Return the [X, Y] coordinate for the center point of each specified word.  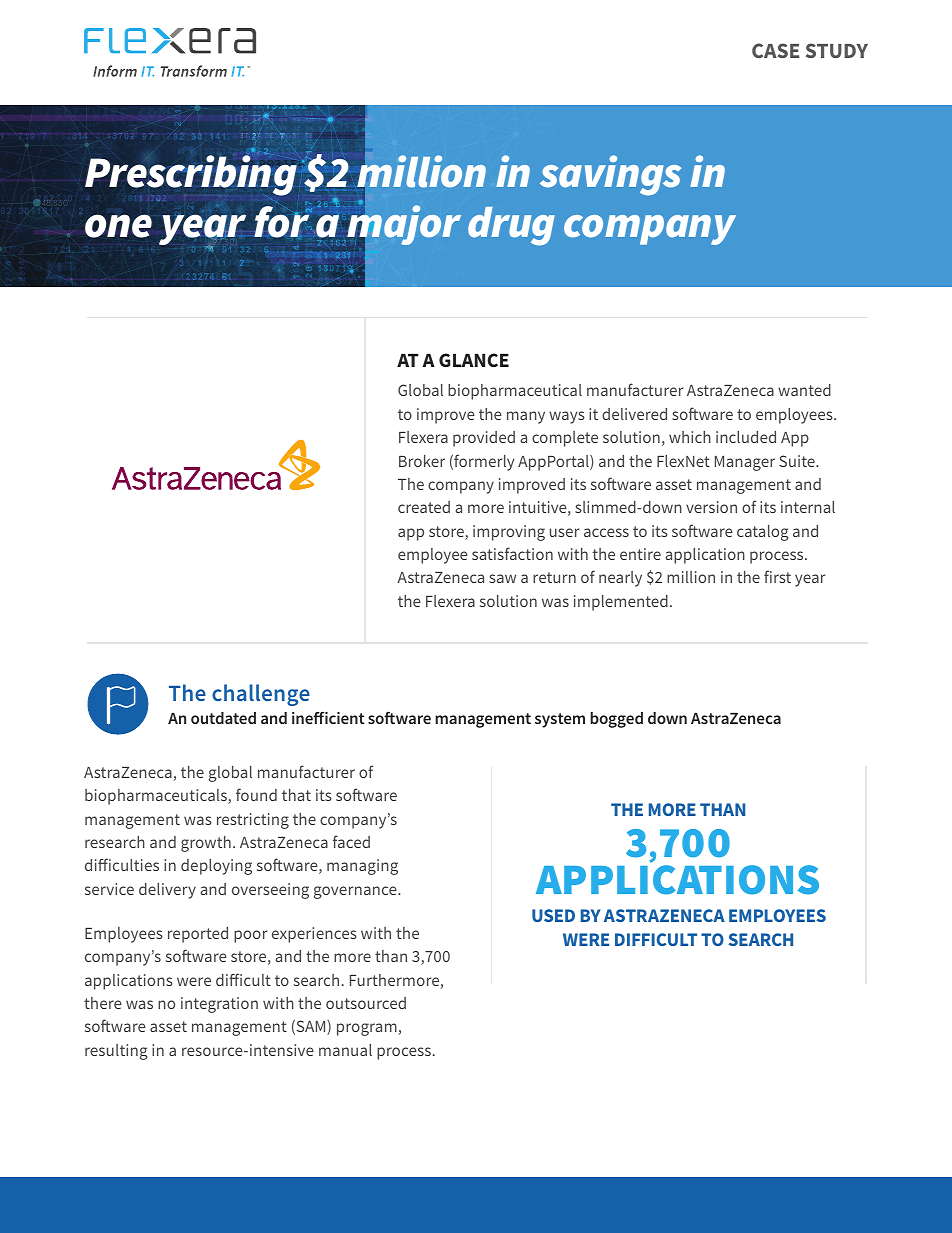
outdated [223, 718]
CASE [775, 50]
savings [610, 175]
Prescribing [191, 176]
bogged [616, 720]
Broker [422, 461]
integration [219, 1005]
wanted [804, 390]
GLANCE [474, 360]
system [560, 720]
